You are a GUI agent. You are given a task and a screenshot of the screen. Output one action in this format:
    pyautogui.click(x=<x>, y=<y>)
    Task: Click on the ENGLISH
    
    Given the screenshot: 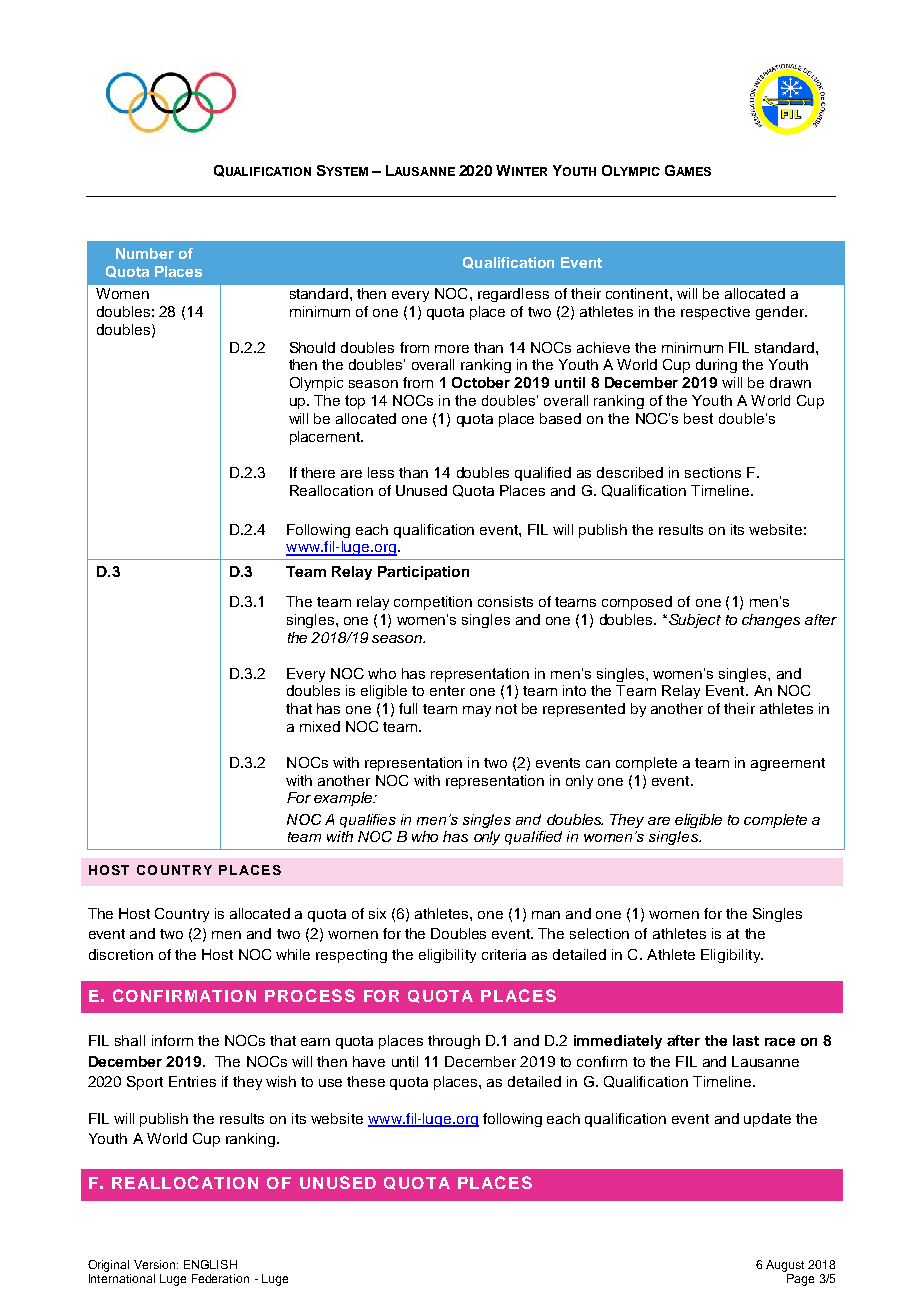 What is the action you would take?
    pyautogui.click(x=210, y=1264)
